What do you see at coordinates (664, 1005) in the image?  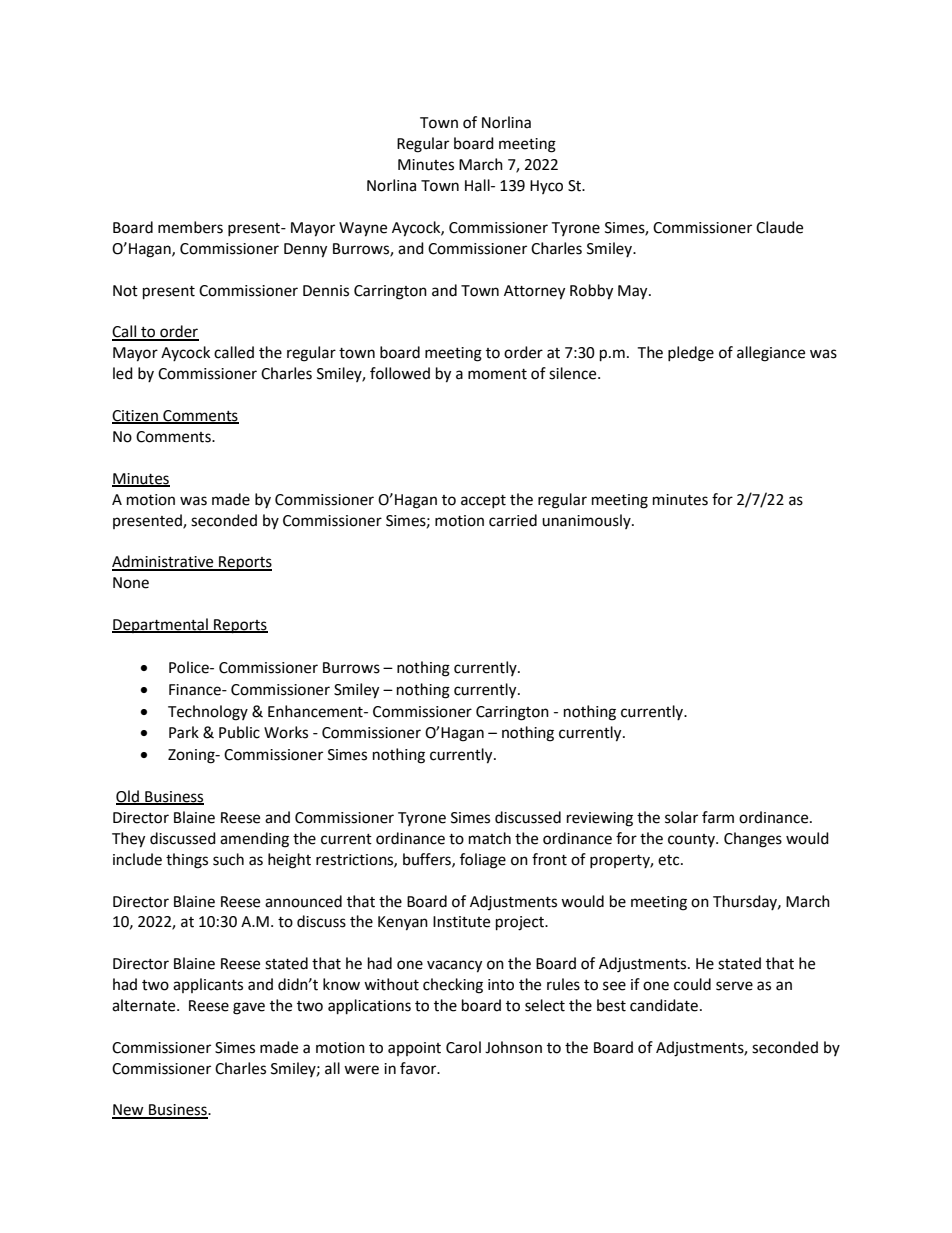 I see `candidate` at bounding box center [664, 1005].
